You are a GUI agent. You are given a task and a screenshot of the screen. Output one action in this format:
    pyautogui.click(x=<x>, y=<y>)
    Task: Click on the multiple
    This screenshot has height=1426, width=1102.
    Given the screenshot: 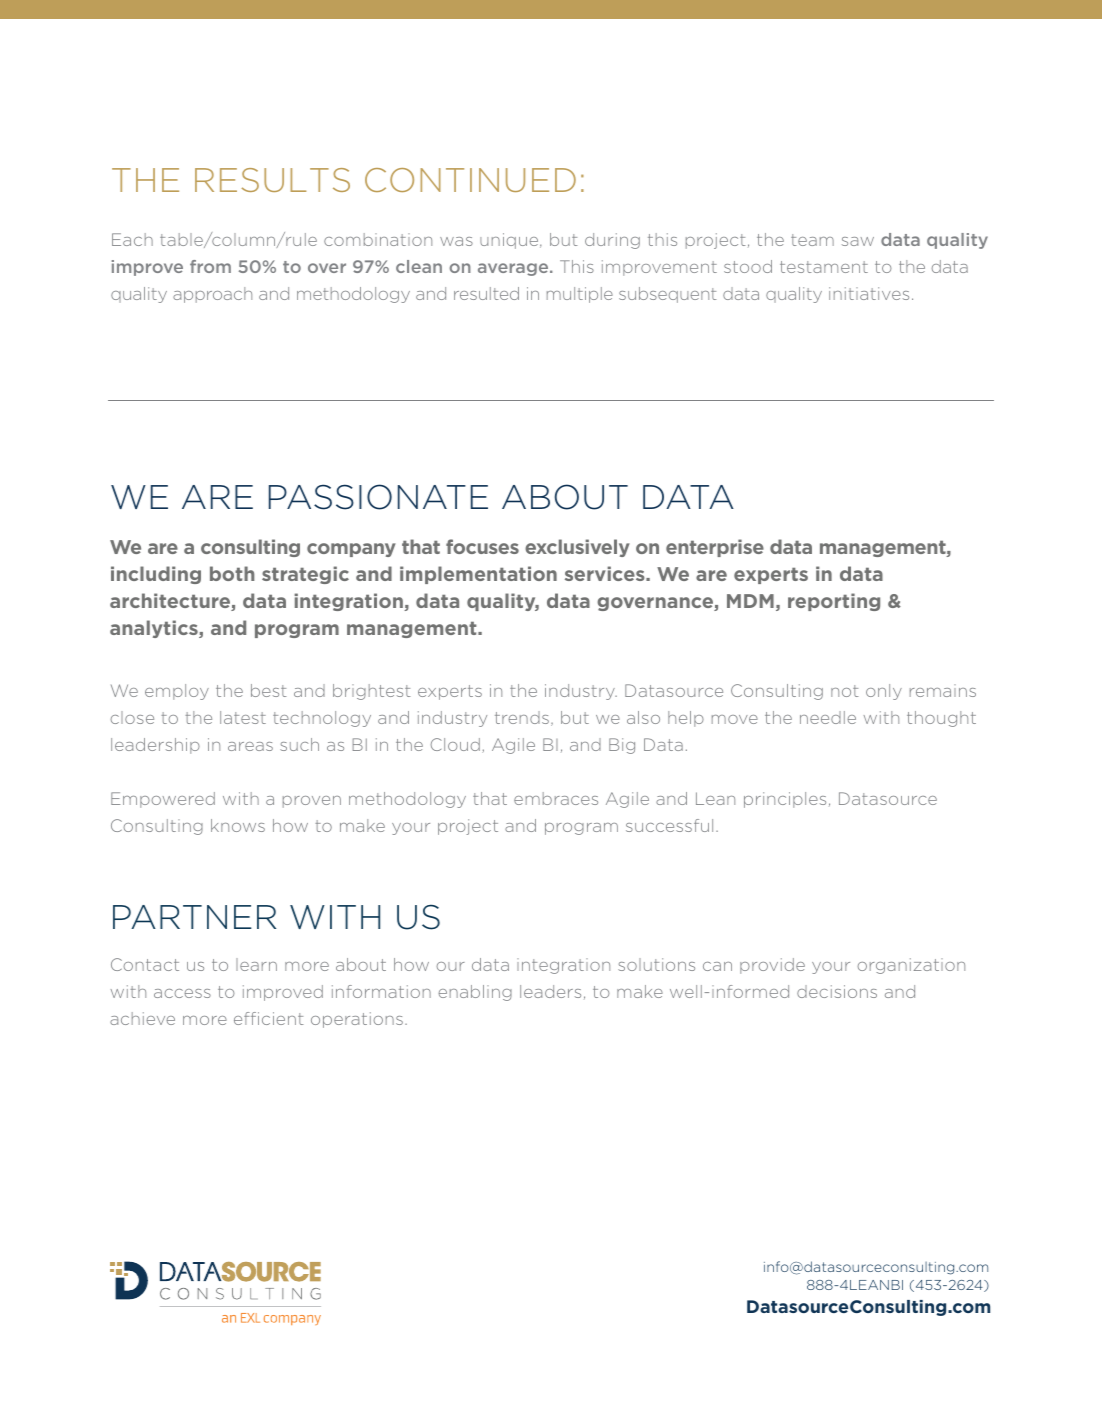 What is the action you would take?
    pyautogui.click(x=580, y=295)
